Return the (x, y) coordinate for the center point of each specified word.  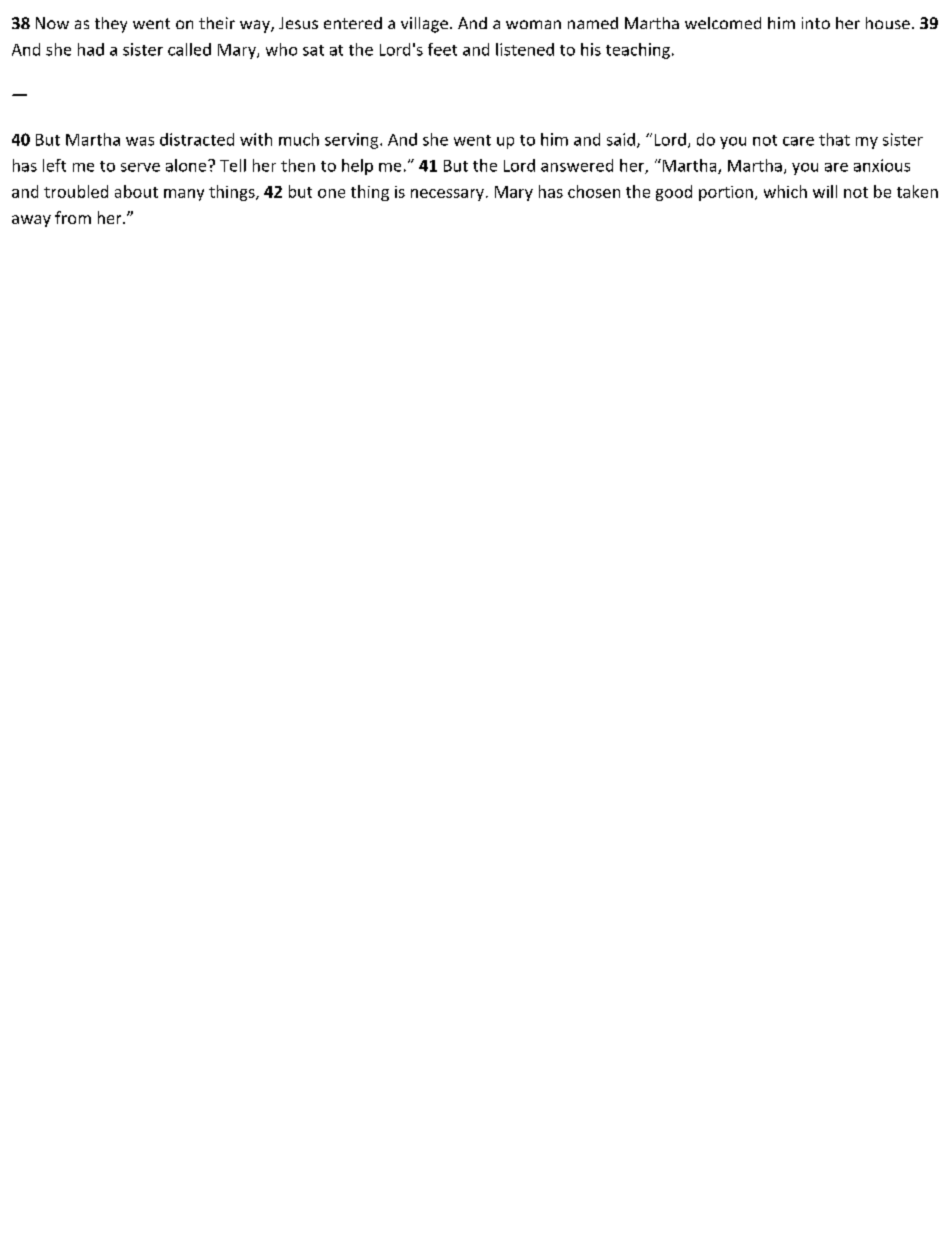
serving (351, 141)
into (816, 23)
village (424, 25)
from (73, 217)
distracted (197, 139)
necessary (447, 195)
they (111, 25)
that (834, 139)
